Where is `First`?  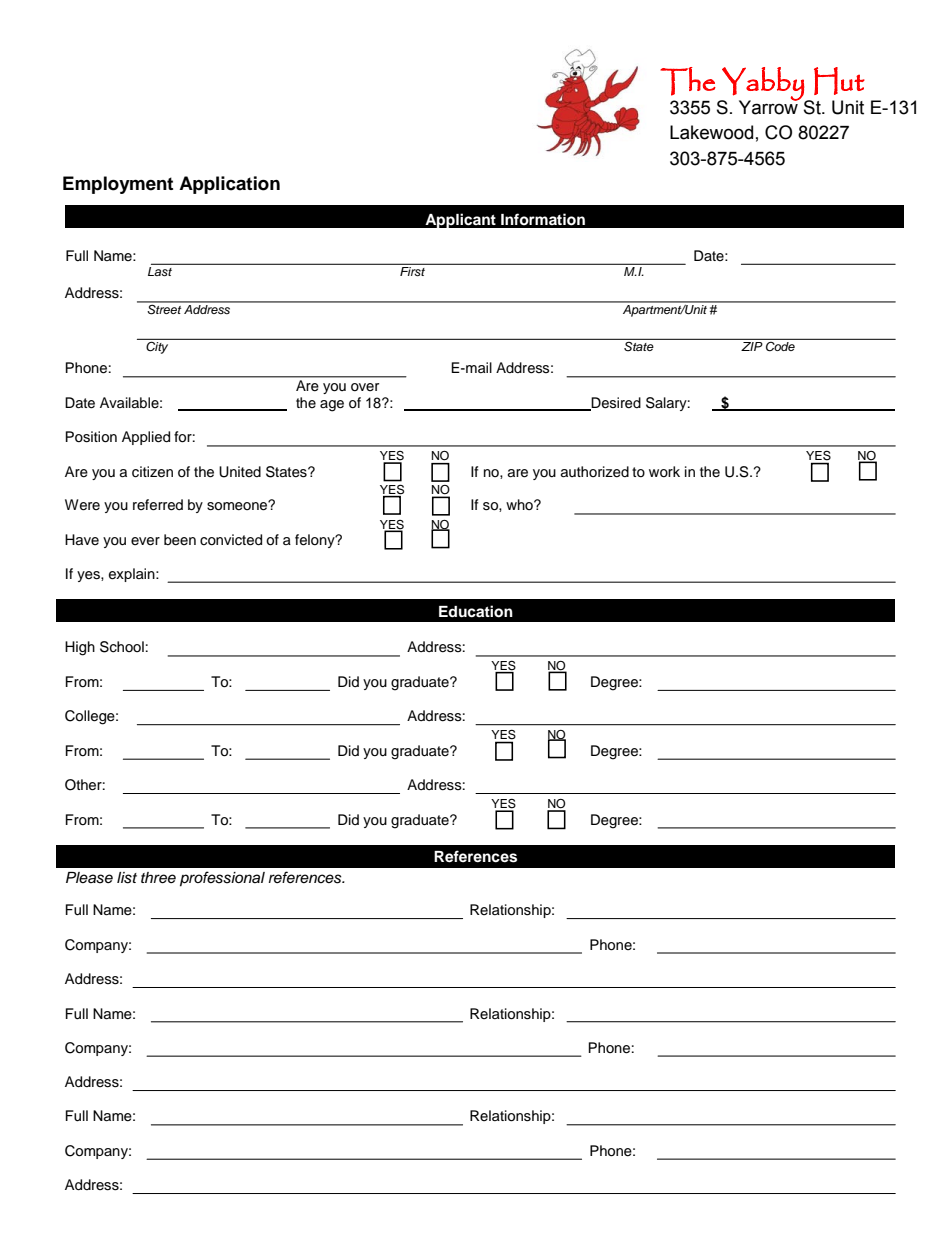 First is located at coordinates (412, 271).
